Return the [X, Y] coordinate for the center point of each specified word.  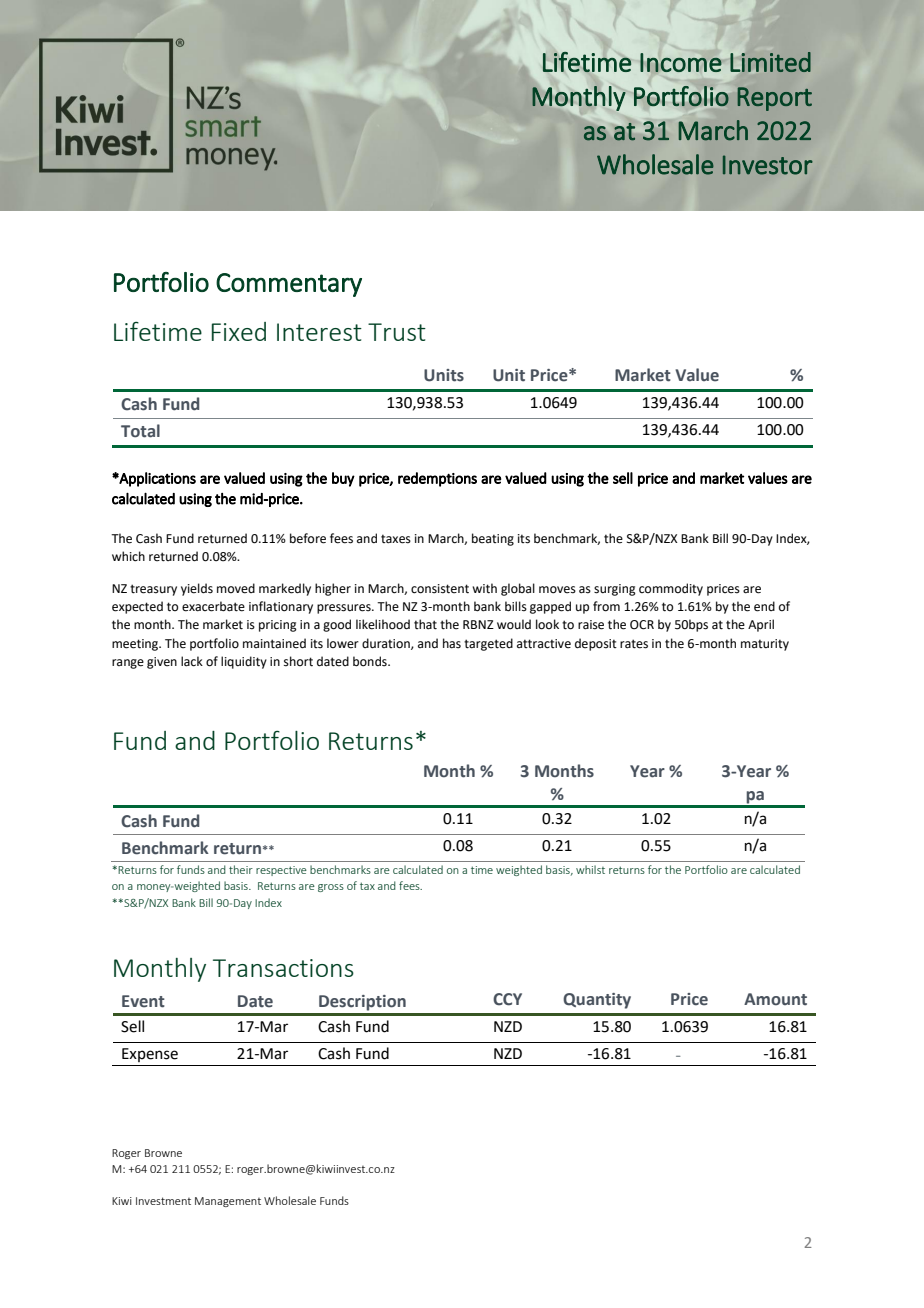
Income [681, 62]
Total [140, 431]
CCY [507, 999]
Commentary [289, 285]
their [241, 869]
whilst [590, 869]
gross [331, 888]
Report [775, 99]
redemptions [437, 479]
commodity [671, 589]
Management [228, 1202]
